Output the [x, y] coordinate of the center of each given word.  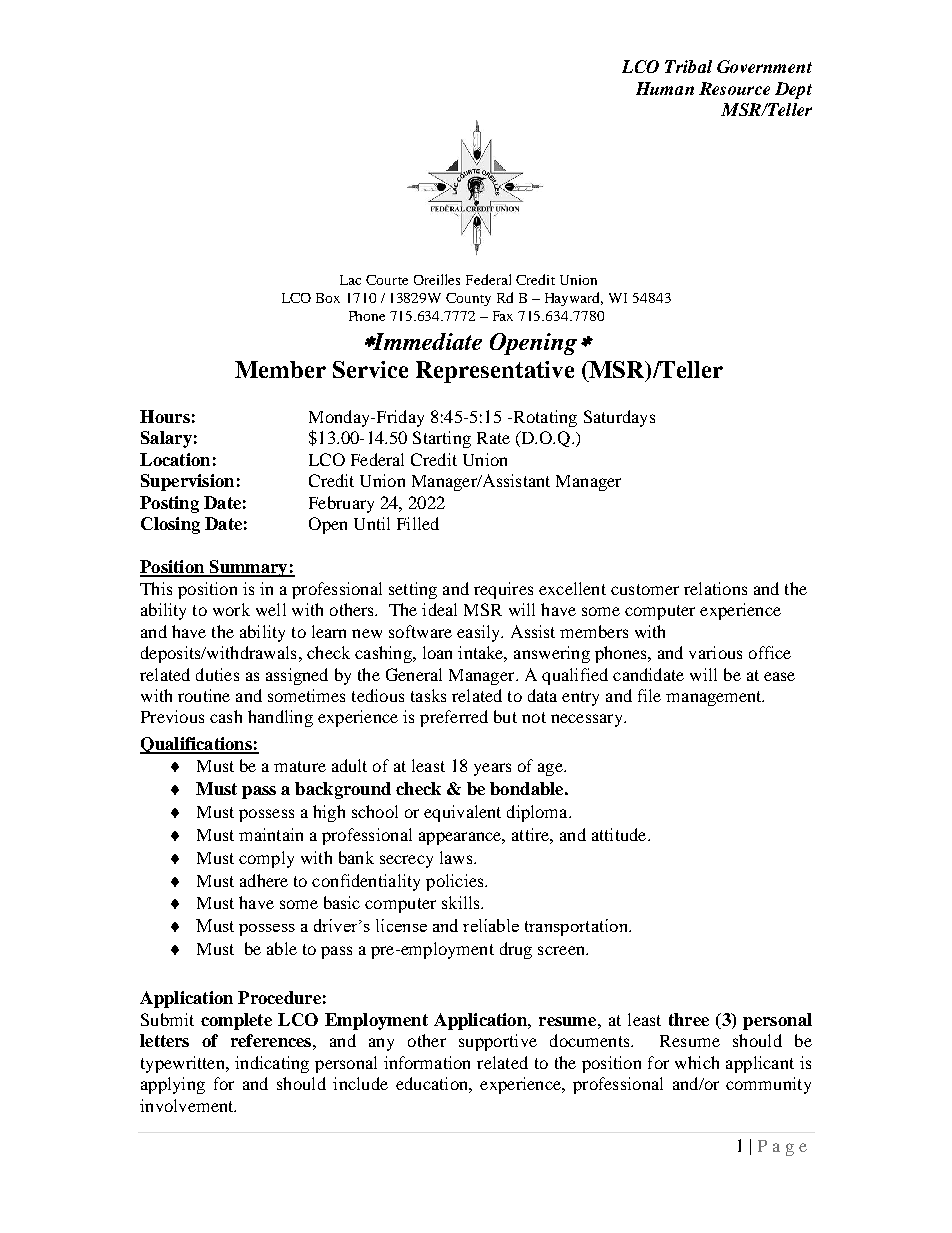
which [697, 1062]
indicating [272, 1064]
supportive [498, 1042]
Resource [734, 88]
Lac [350, 280]
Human [665, 88]
